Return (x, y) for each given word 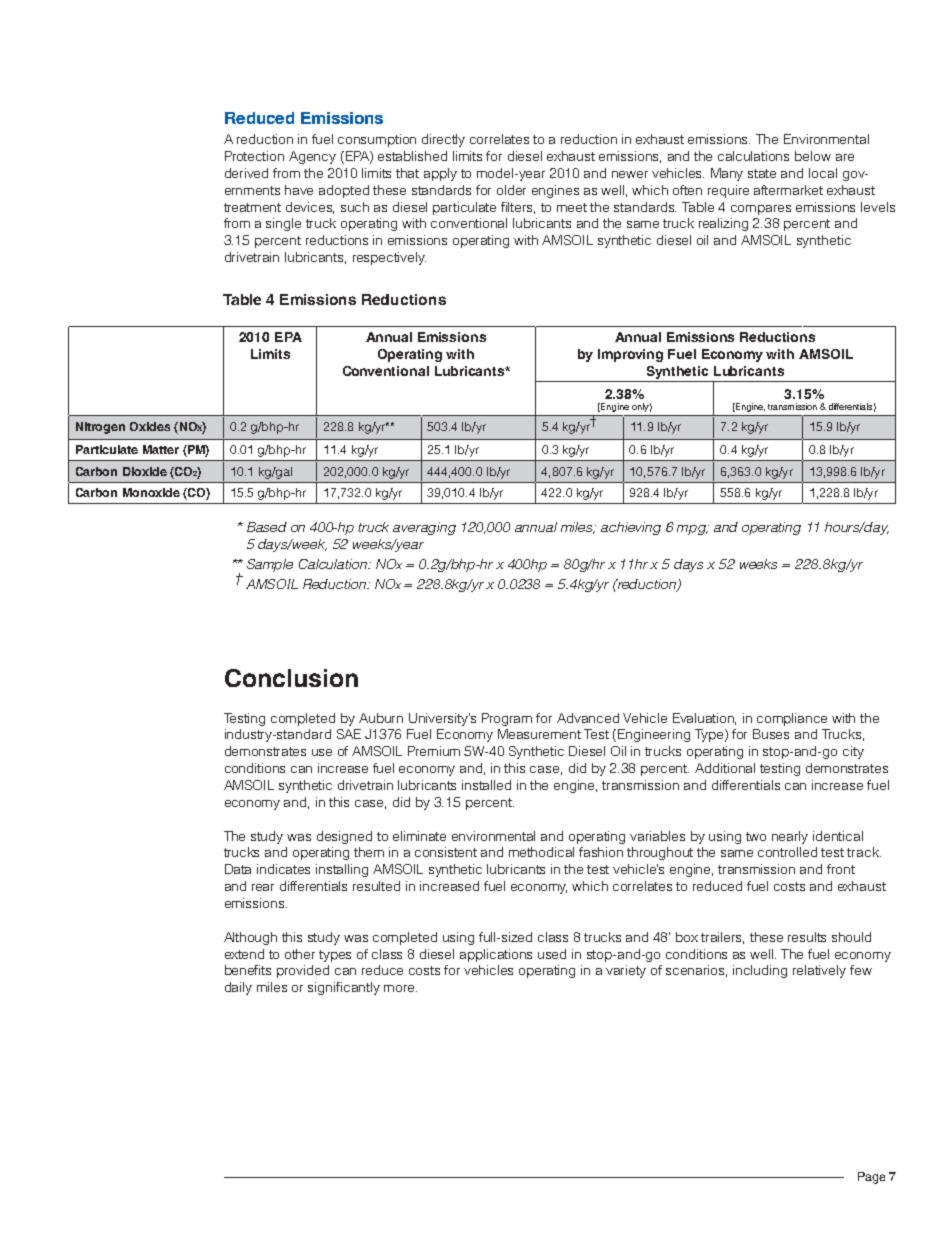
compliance (792, 719)
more (400, 988)
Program (507, 719)
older (511, 190)
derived (246, 173)
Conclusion (291, 678)
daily (238, 988)
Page (871, 1178)
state (762, 173)
